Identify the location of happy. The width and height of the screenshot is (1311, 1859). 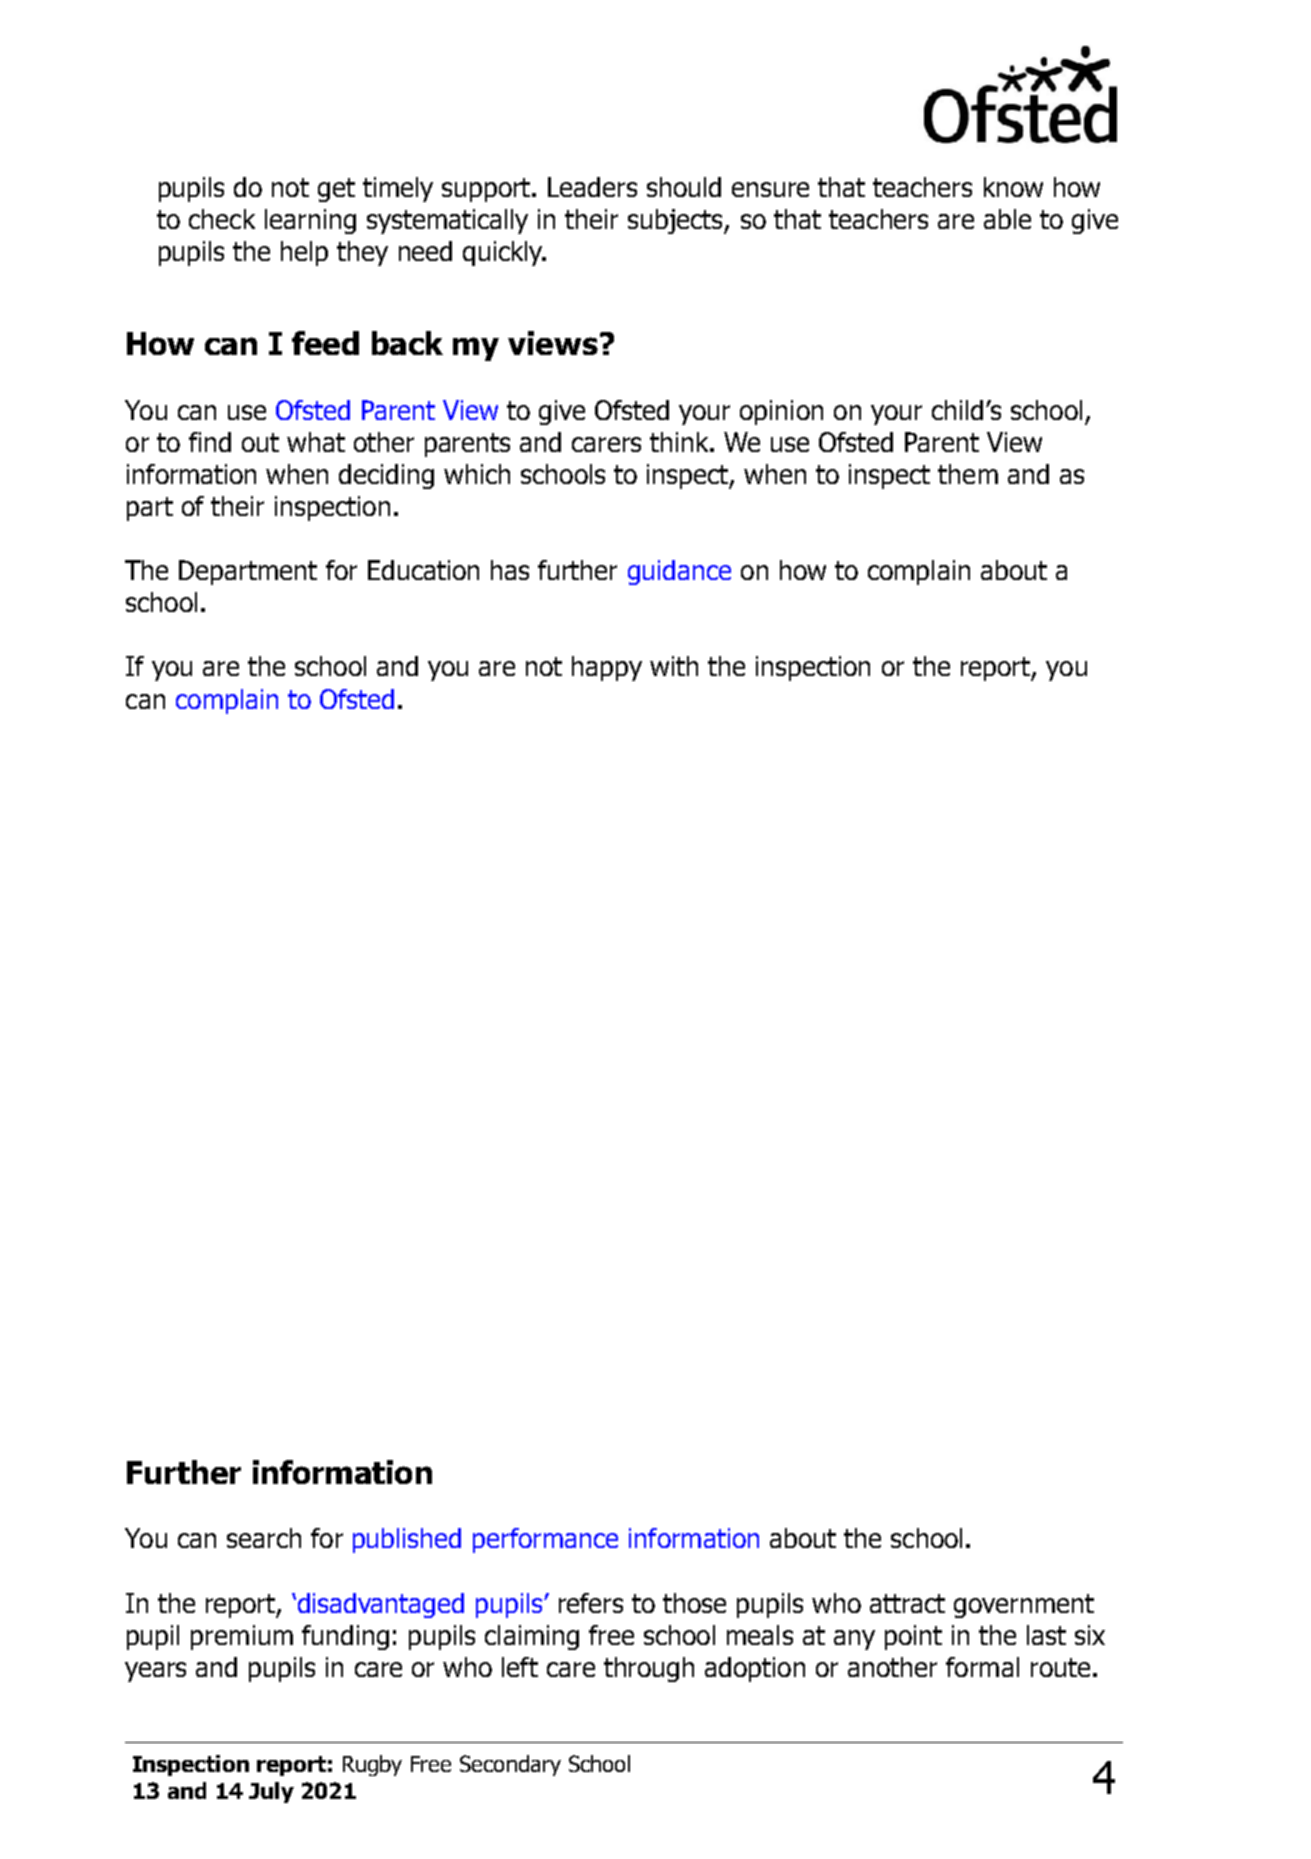
(607, 668).
